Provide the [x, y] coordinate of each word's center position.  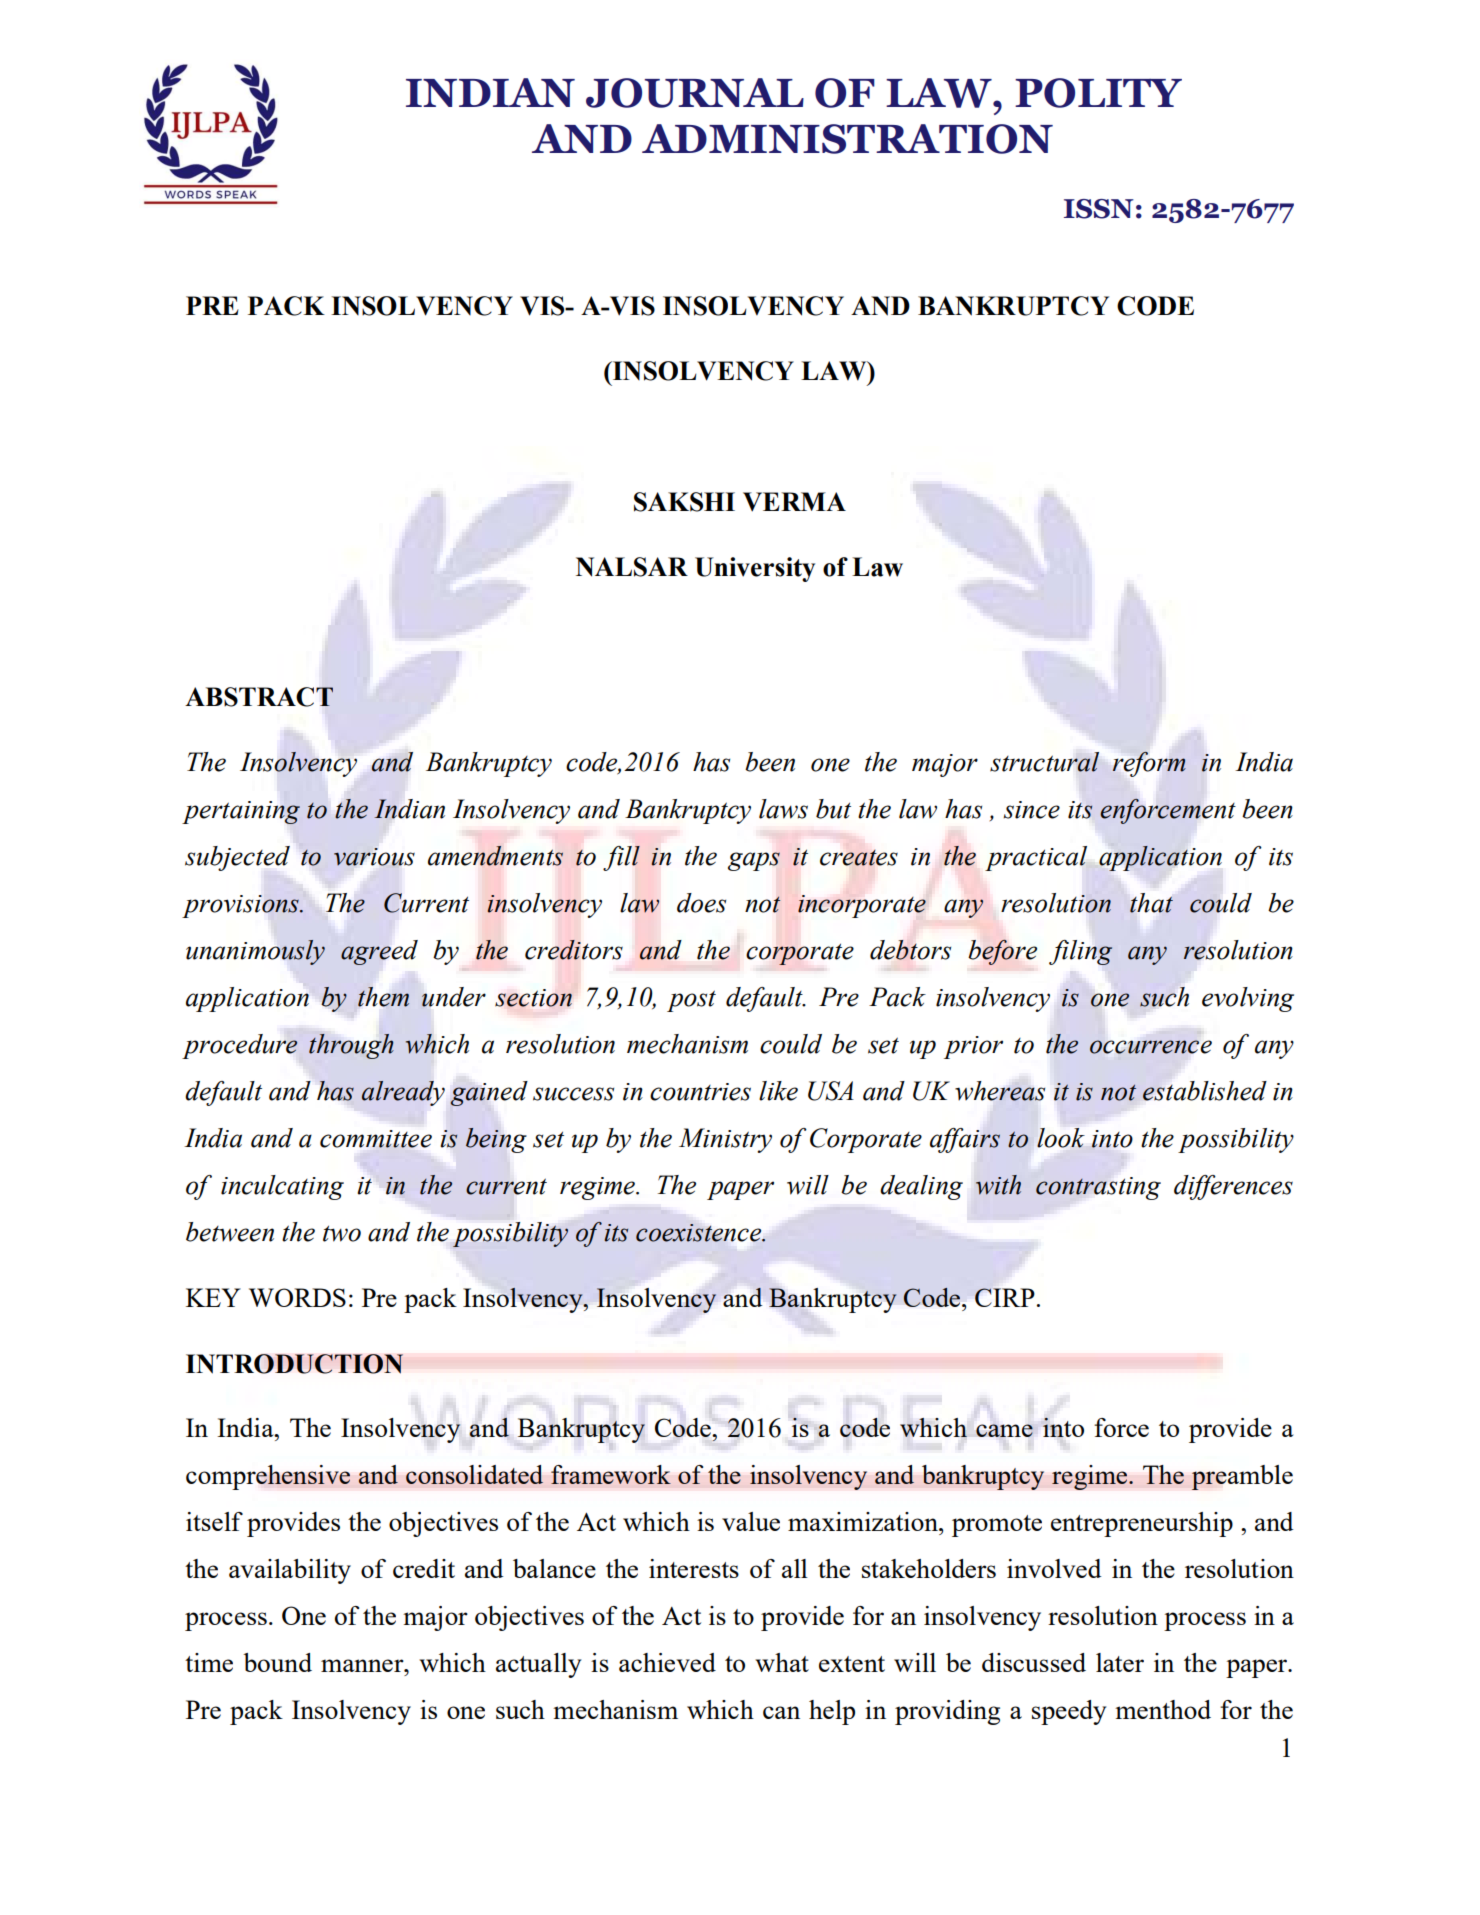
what [782, 1662]
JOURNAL [695, 93]
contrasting [1098, 1188]
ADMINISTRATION [847, 139]
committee [376, 1139]
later [1120, 1662]
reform [1149, 764]
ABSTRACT [259, 697]
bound [277, 1662]
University [755, 569]
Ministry [725, 1140]
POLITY [1098, 93]
